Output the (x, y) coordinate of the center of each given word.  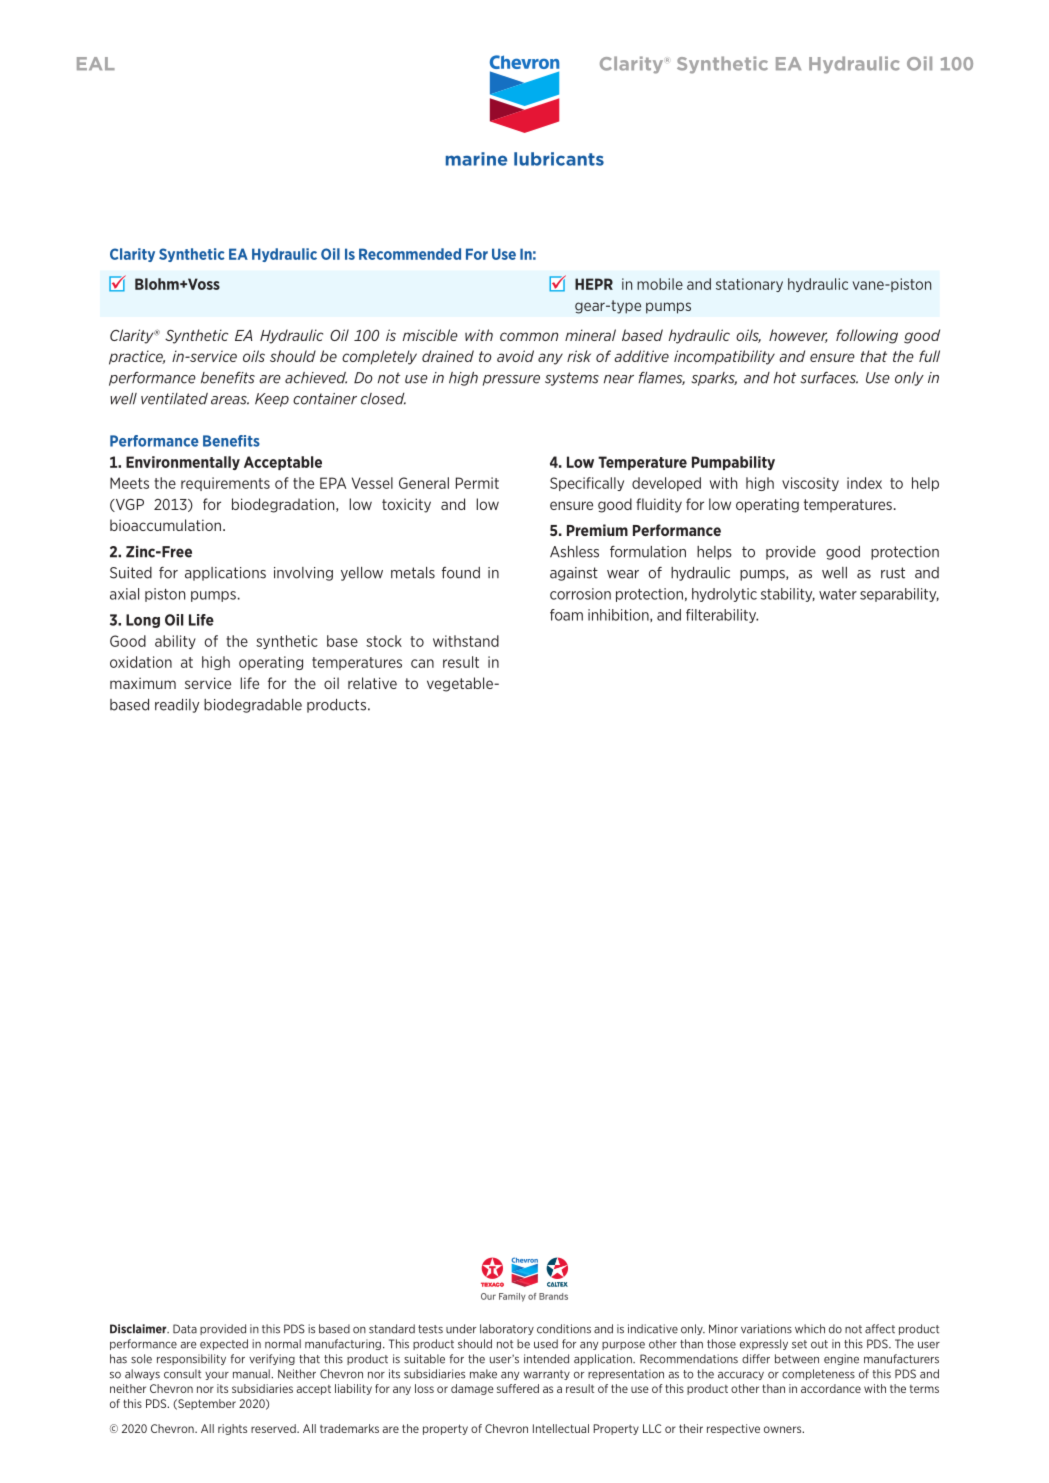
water (838, 594)
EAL (96, 63)
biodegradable (253, 706)
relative (372, 683)
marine (476, 159)
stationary (749, 285)
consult (182, 1374)
